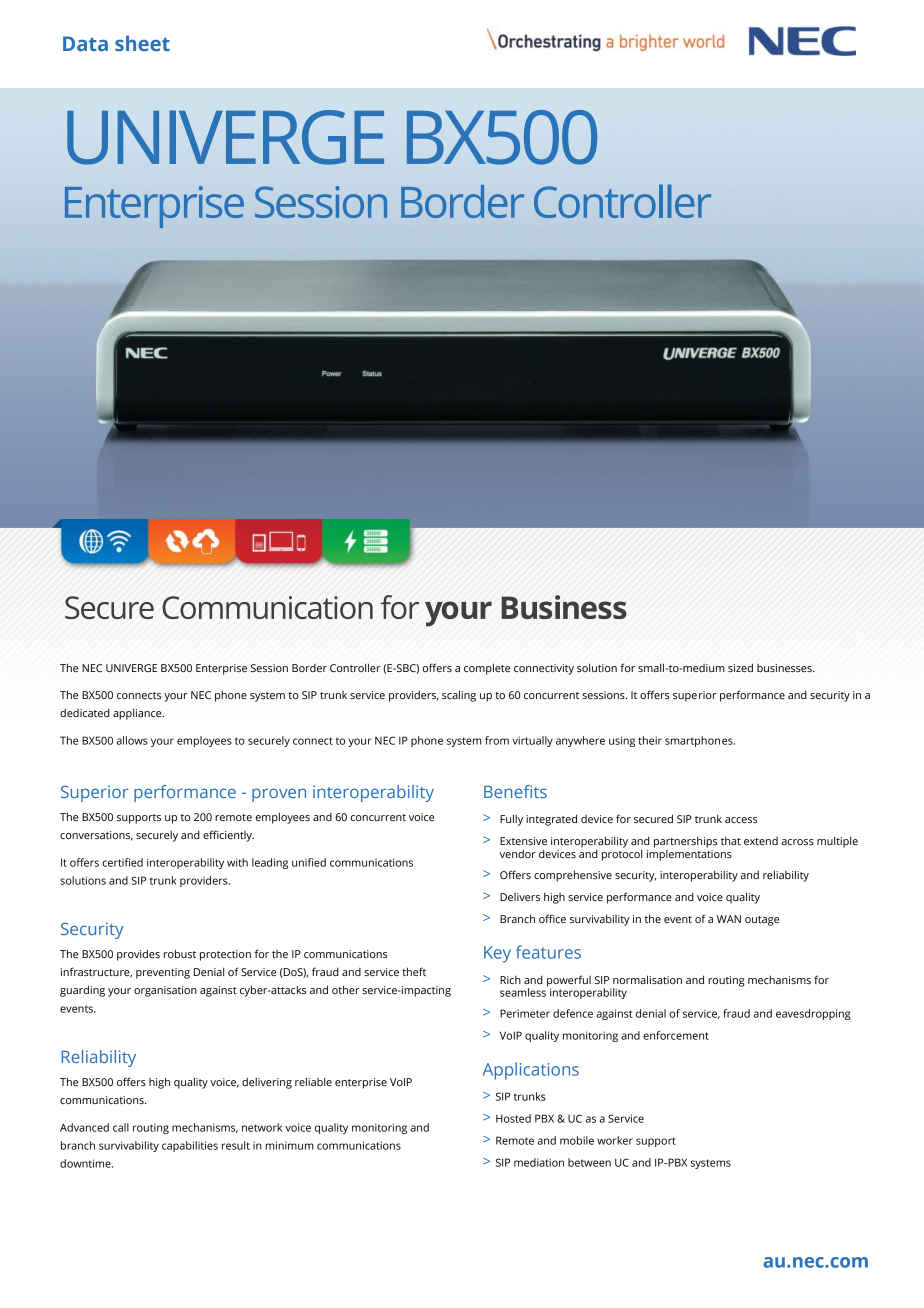 Image resolution: width=924 pixels, height=1308 pixels. Describe the element at coordinates (761, 841) in the page. I see `extend` at that location.
